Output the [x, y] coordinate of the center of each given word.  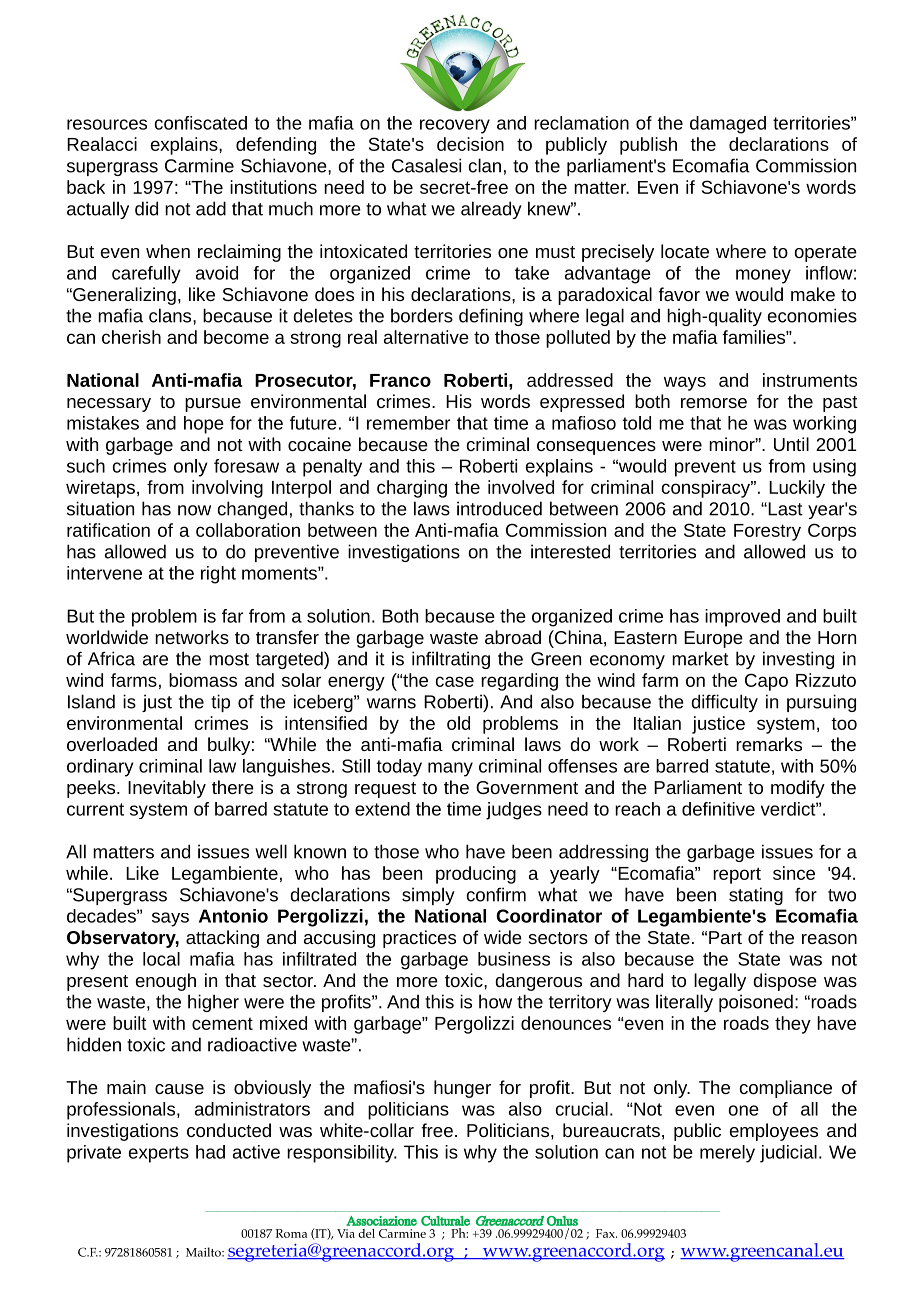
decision [470, 144]
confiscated [201, 123]
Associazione [381, 1221]
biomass [203, 680]
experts [159, 1154]
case [455, 681]
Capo [766, 682]
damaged [728, 125]
